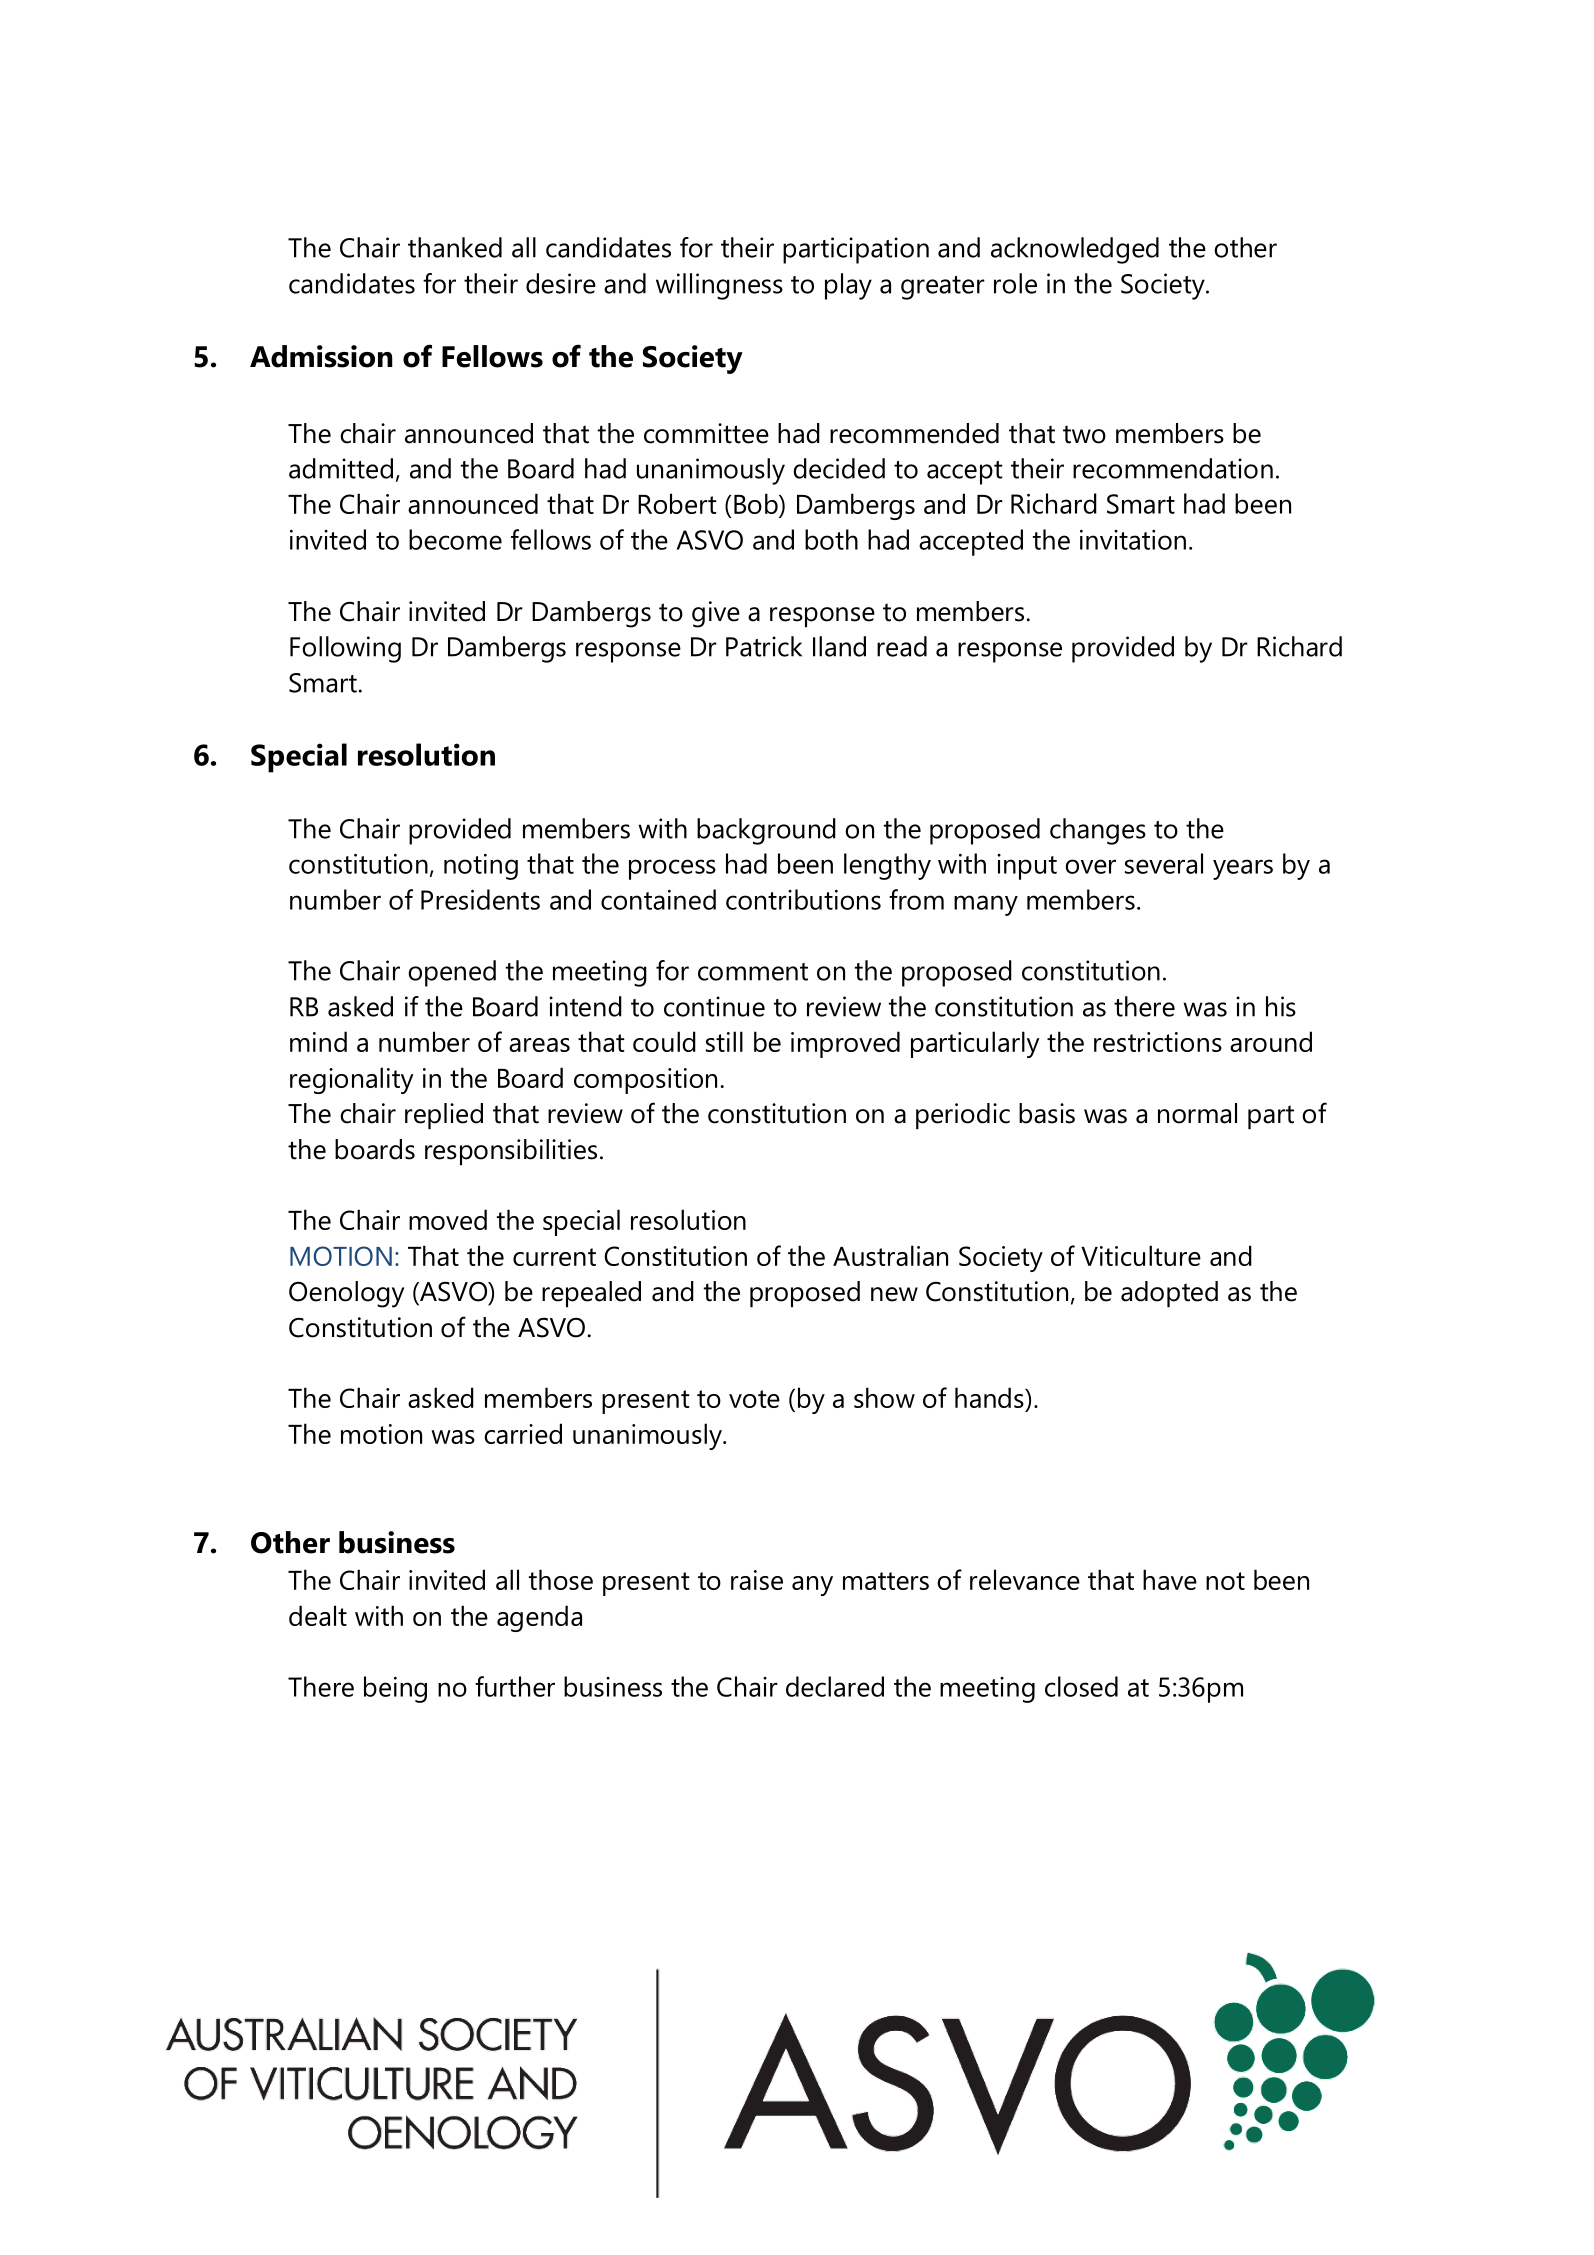 The height and width of the screenshot is (2255, 1594). What do you see at coordinates (766, 831) in the screenshot?
I see `background` at bounding box center [766, 831].
